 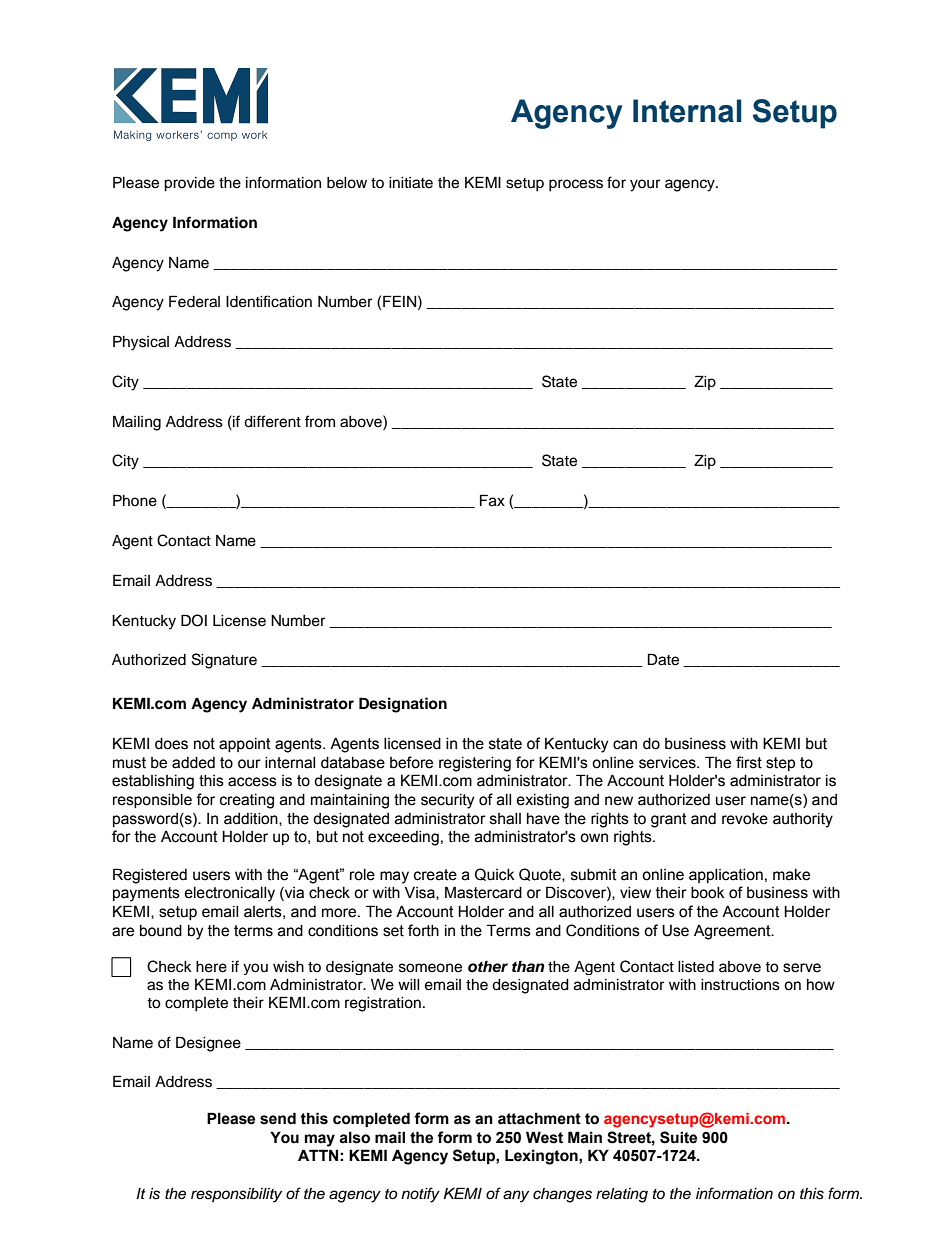 I want to click on your, so click(x=645, y=185).
